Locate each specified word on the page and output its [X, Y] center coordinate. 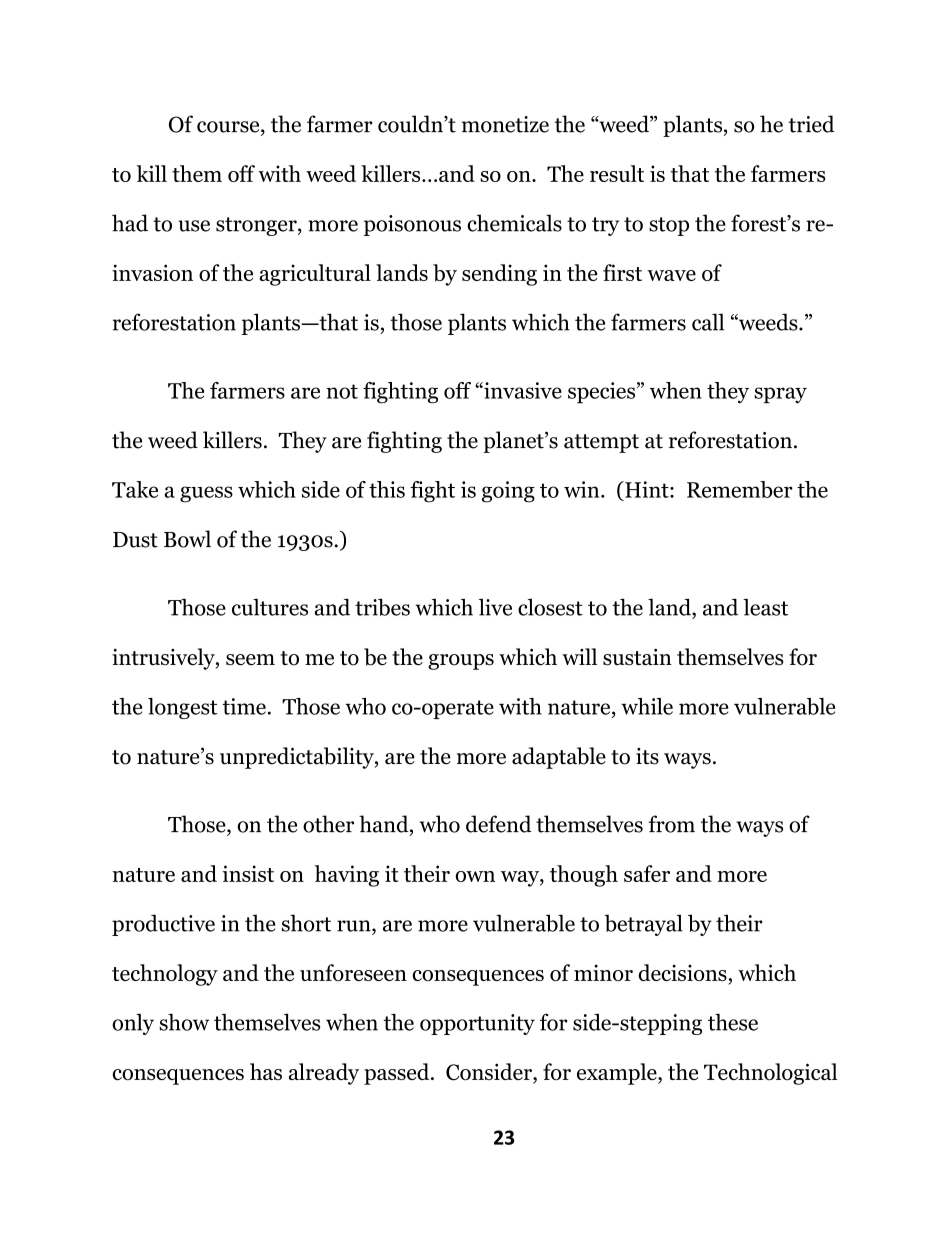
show [184, 1022]
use [194, 226]
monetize [505, 124]
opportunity [477, 1024]
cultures [270, 607]
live [495, 607]
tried [812, 124]
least [765, 607]
